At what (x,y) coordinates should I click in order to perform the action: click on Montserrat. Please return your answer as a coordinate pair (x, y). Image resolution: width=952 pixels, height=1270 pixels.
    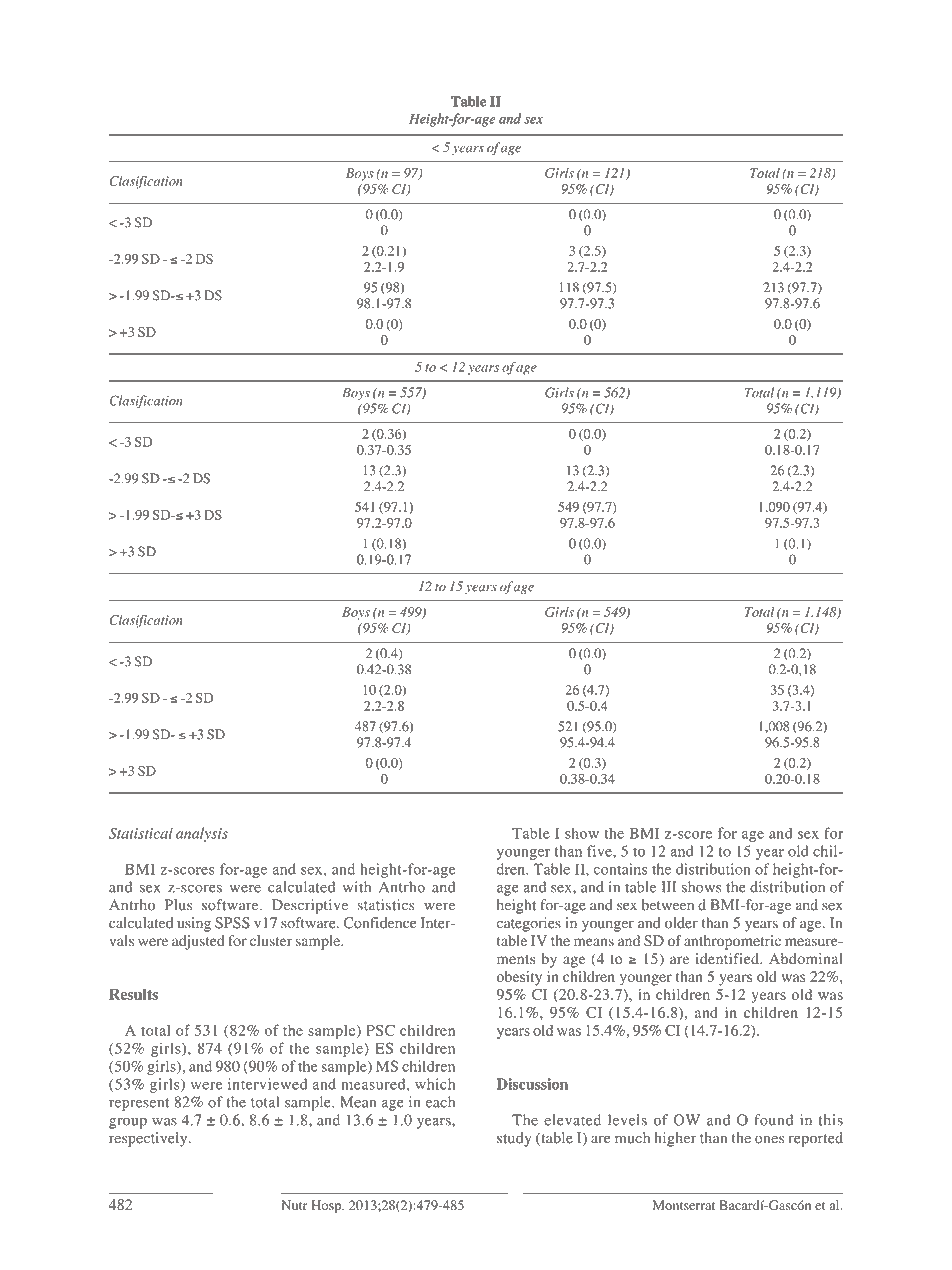
    Looking at the image, I should click on (684, 1205).
